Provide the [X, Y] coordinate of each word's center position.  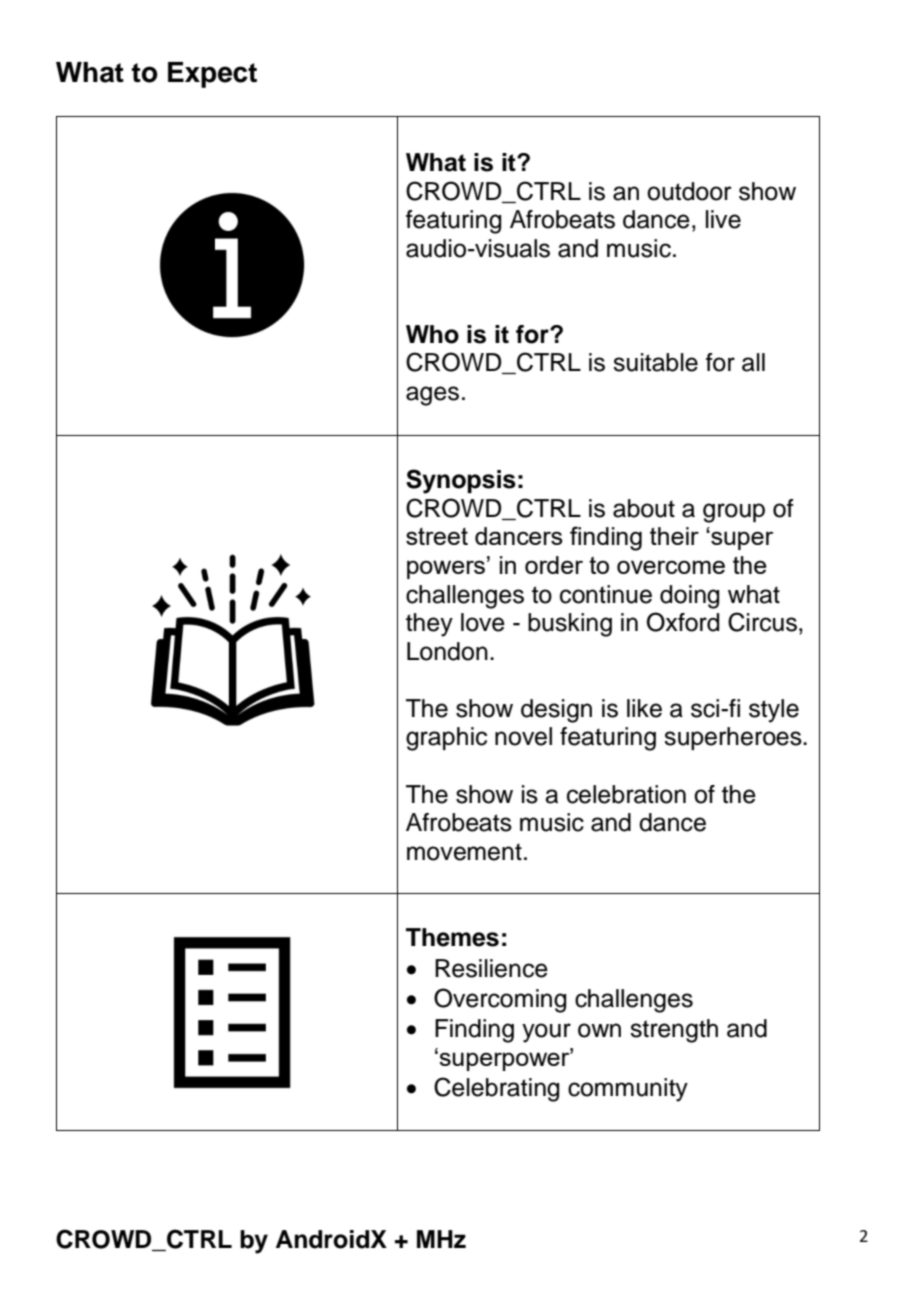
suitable [655, 362]
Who [432, 334]
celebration [626, 794]
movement [464, 852]
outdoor [689, 191]
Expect [212, 75]
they [429, 625]
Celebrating [496, 1089]
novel [523, 736]
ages [432, 396]
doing [689, 597]
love [483, 622]
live [723, 219]
